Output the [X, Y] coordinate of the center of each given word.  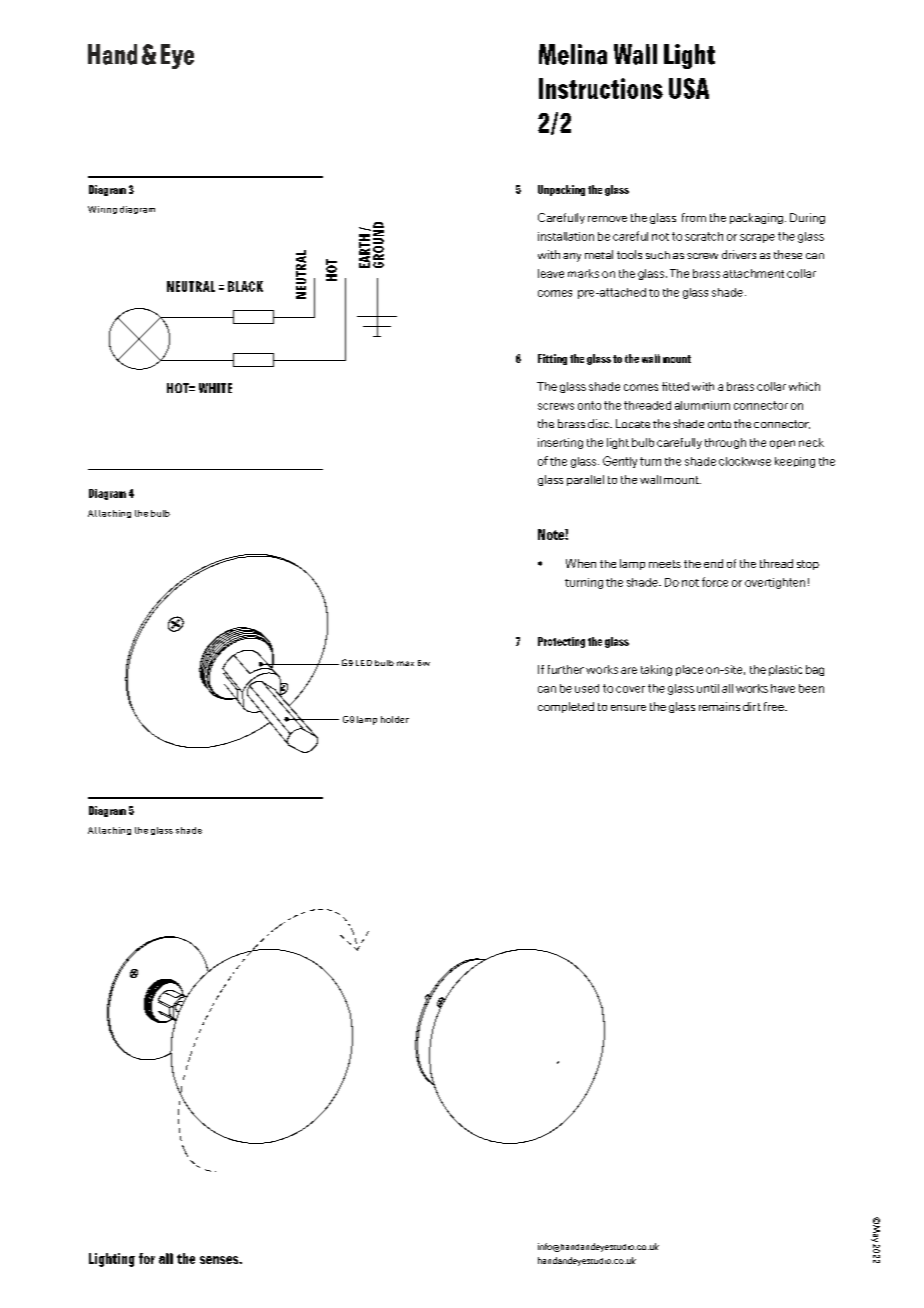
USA [689, 88]
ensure [628, 708]
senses [220, 1260]
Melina [573, 54]
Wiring [102, 210]
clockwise [745, 461]
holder [395, 719]
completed [566, 707]
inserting [560, 443]
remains [719, 706]
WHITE [215, 388]
